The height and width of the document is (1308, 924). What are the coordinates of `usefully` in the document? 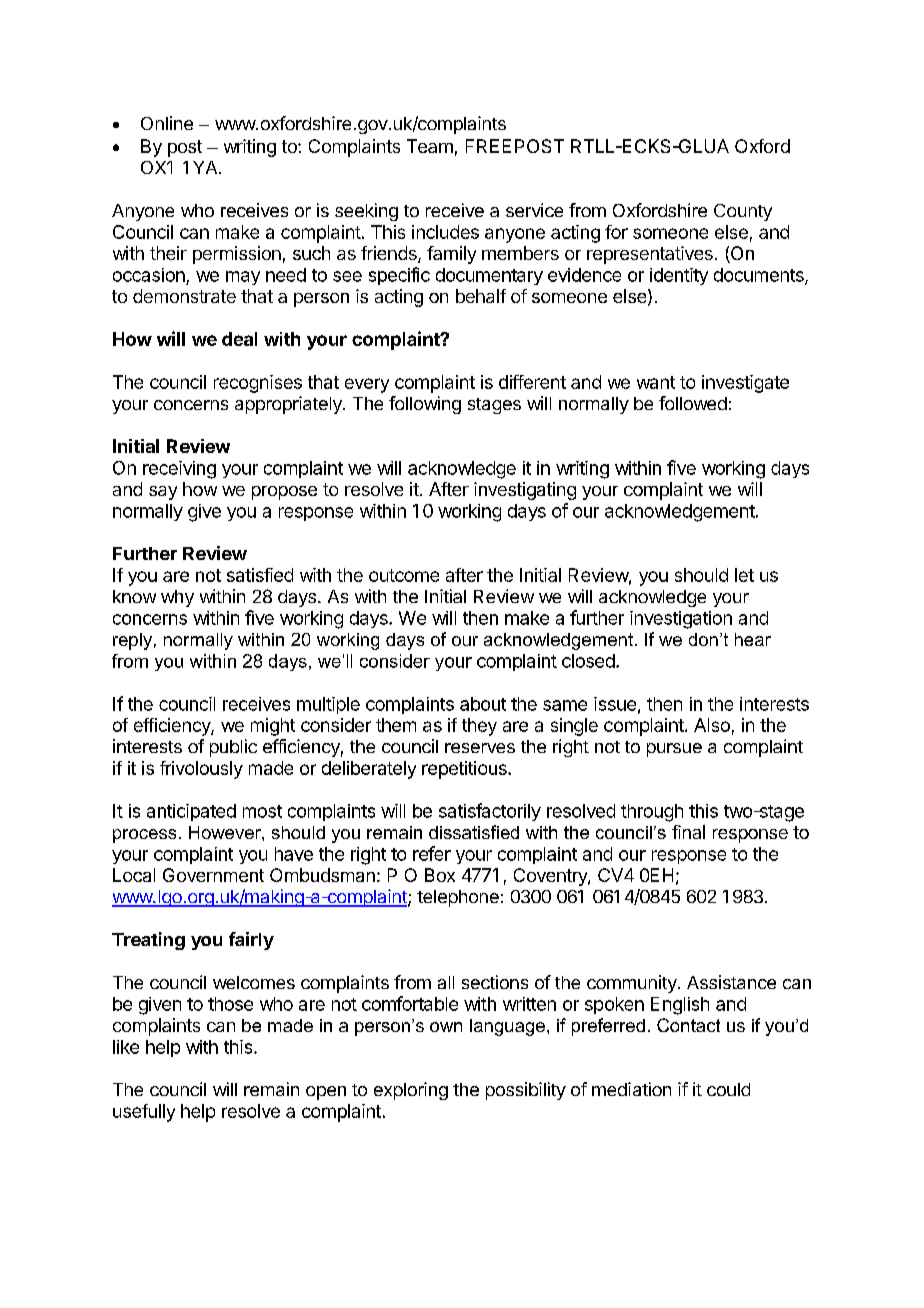 It's located at (144, 1113).
